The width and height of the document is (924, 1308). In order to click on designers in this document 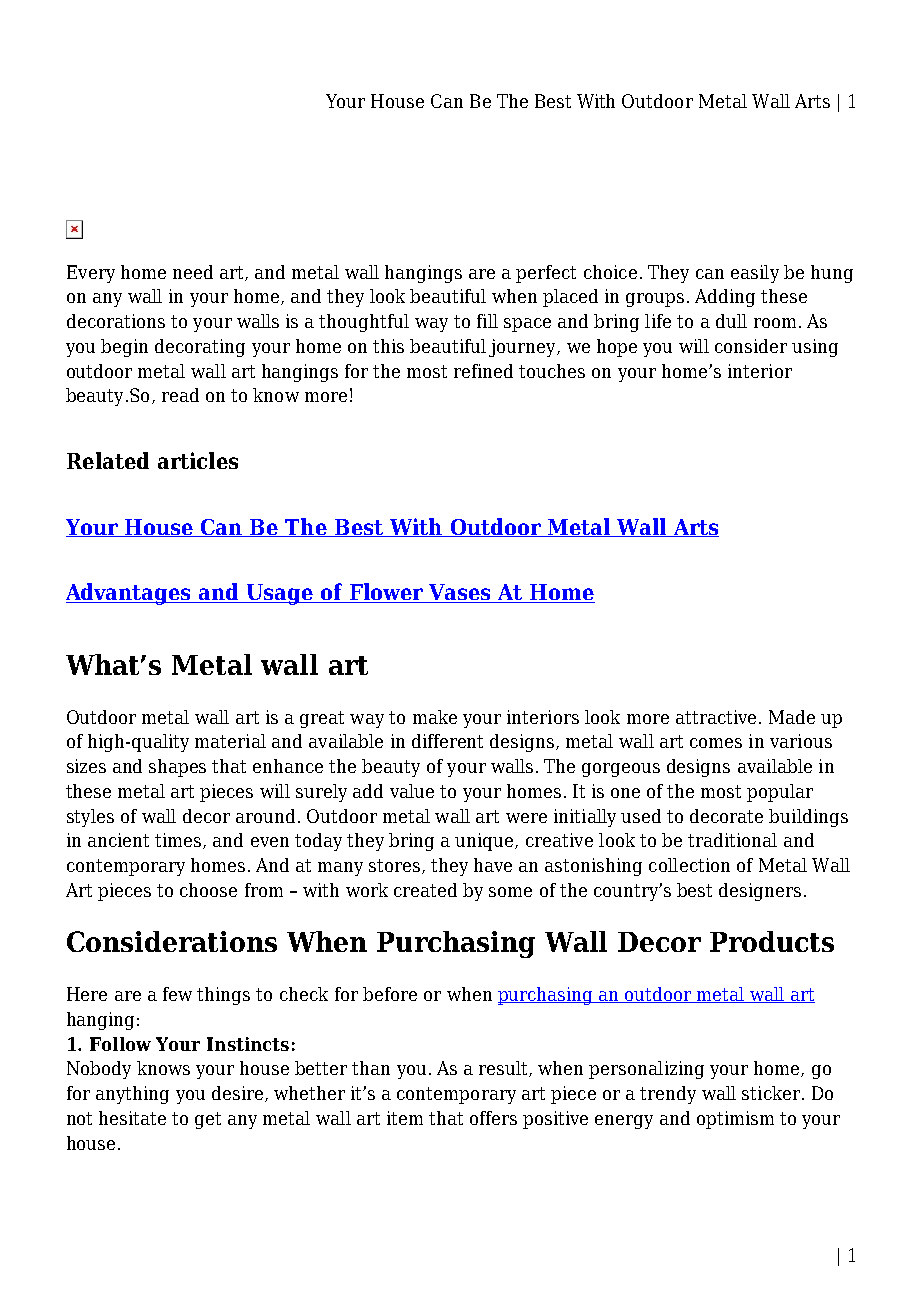, I will do `click(760, 892)`.
